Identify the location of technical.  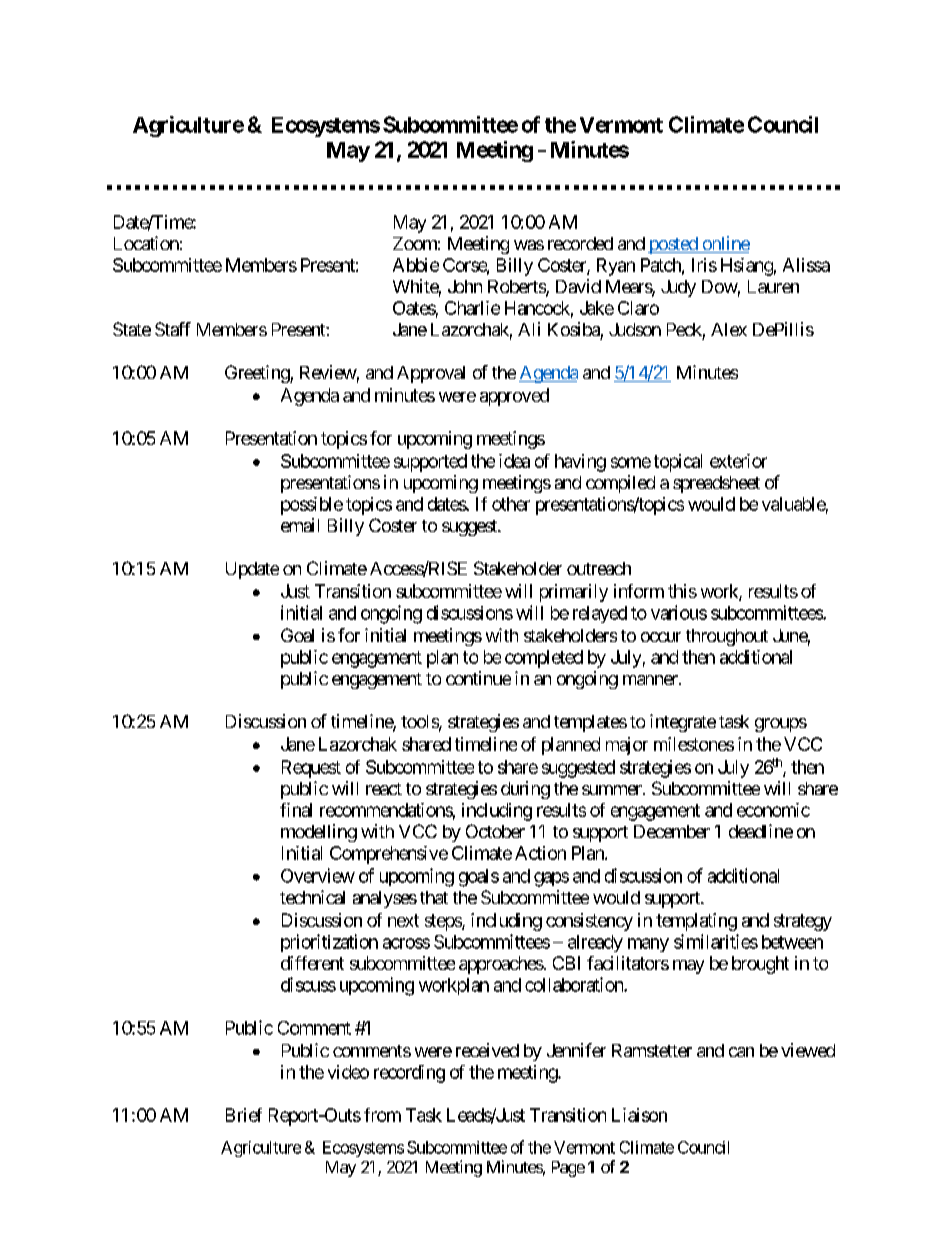
(312, 897).
